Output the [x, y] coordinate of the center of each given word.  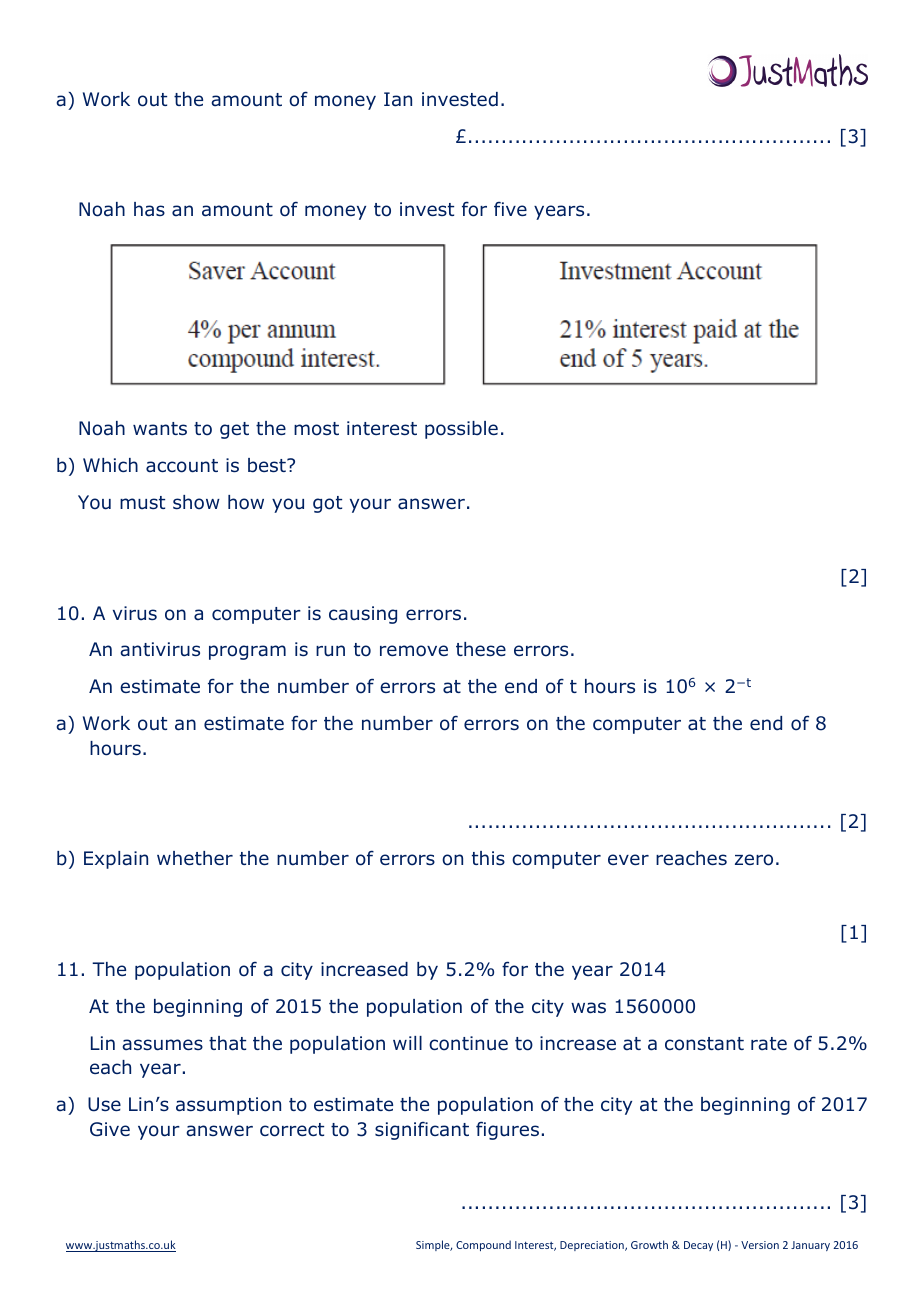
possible [461, 430]
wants [160, 429]
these [481, 649]
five [510, 209]
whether [195, 858]
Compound [483, 1245]
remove [414, 651]
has [149, 209]
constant [704, 1044]
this [488, 858]
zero [754, 860]
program [247, 652]
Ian [398, 99]
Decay [698, 1246]
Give [110, 1129]
